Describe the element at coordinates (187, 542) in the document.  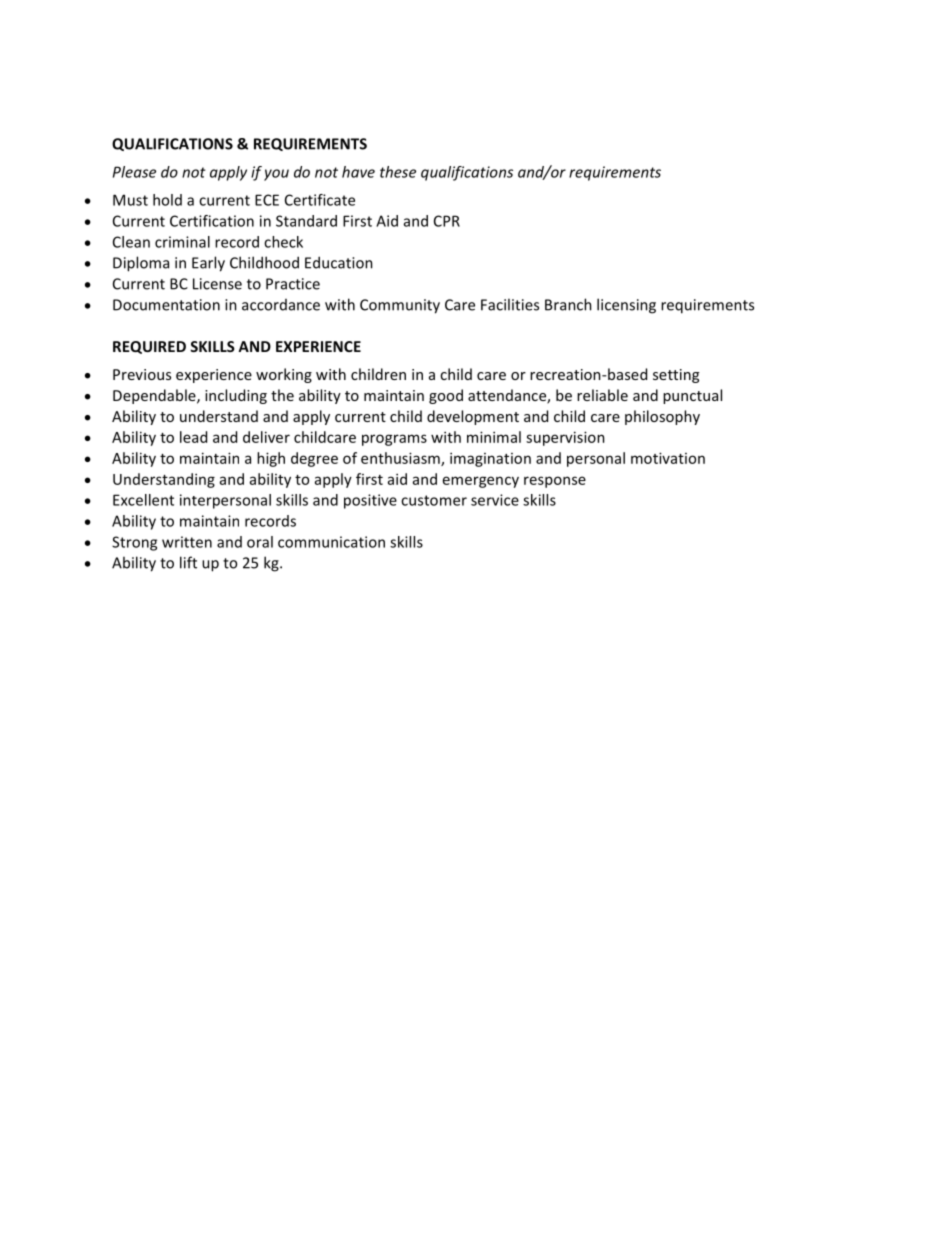
I see `written` at that location.
